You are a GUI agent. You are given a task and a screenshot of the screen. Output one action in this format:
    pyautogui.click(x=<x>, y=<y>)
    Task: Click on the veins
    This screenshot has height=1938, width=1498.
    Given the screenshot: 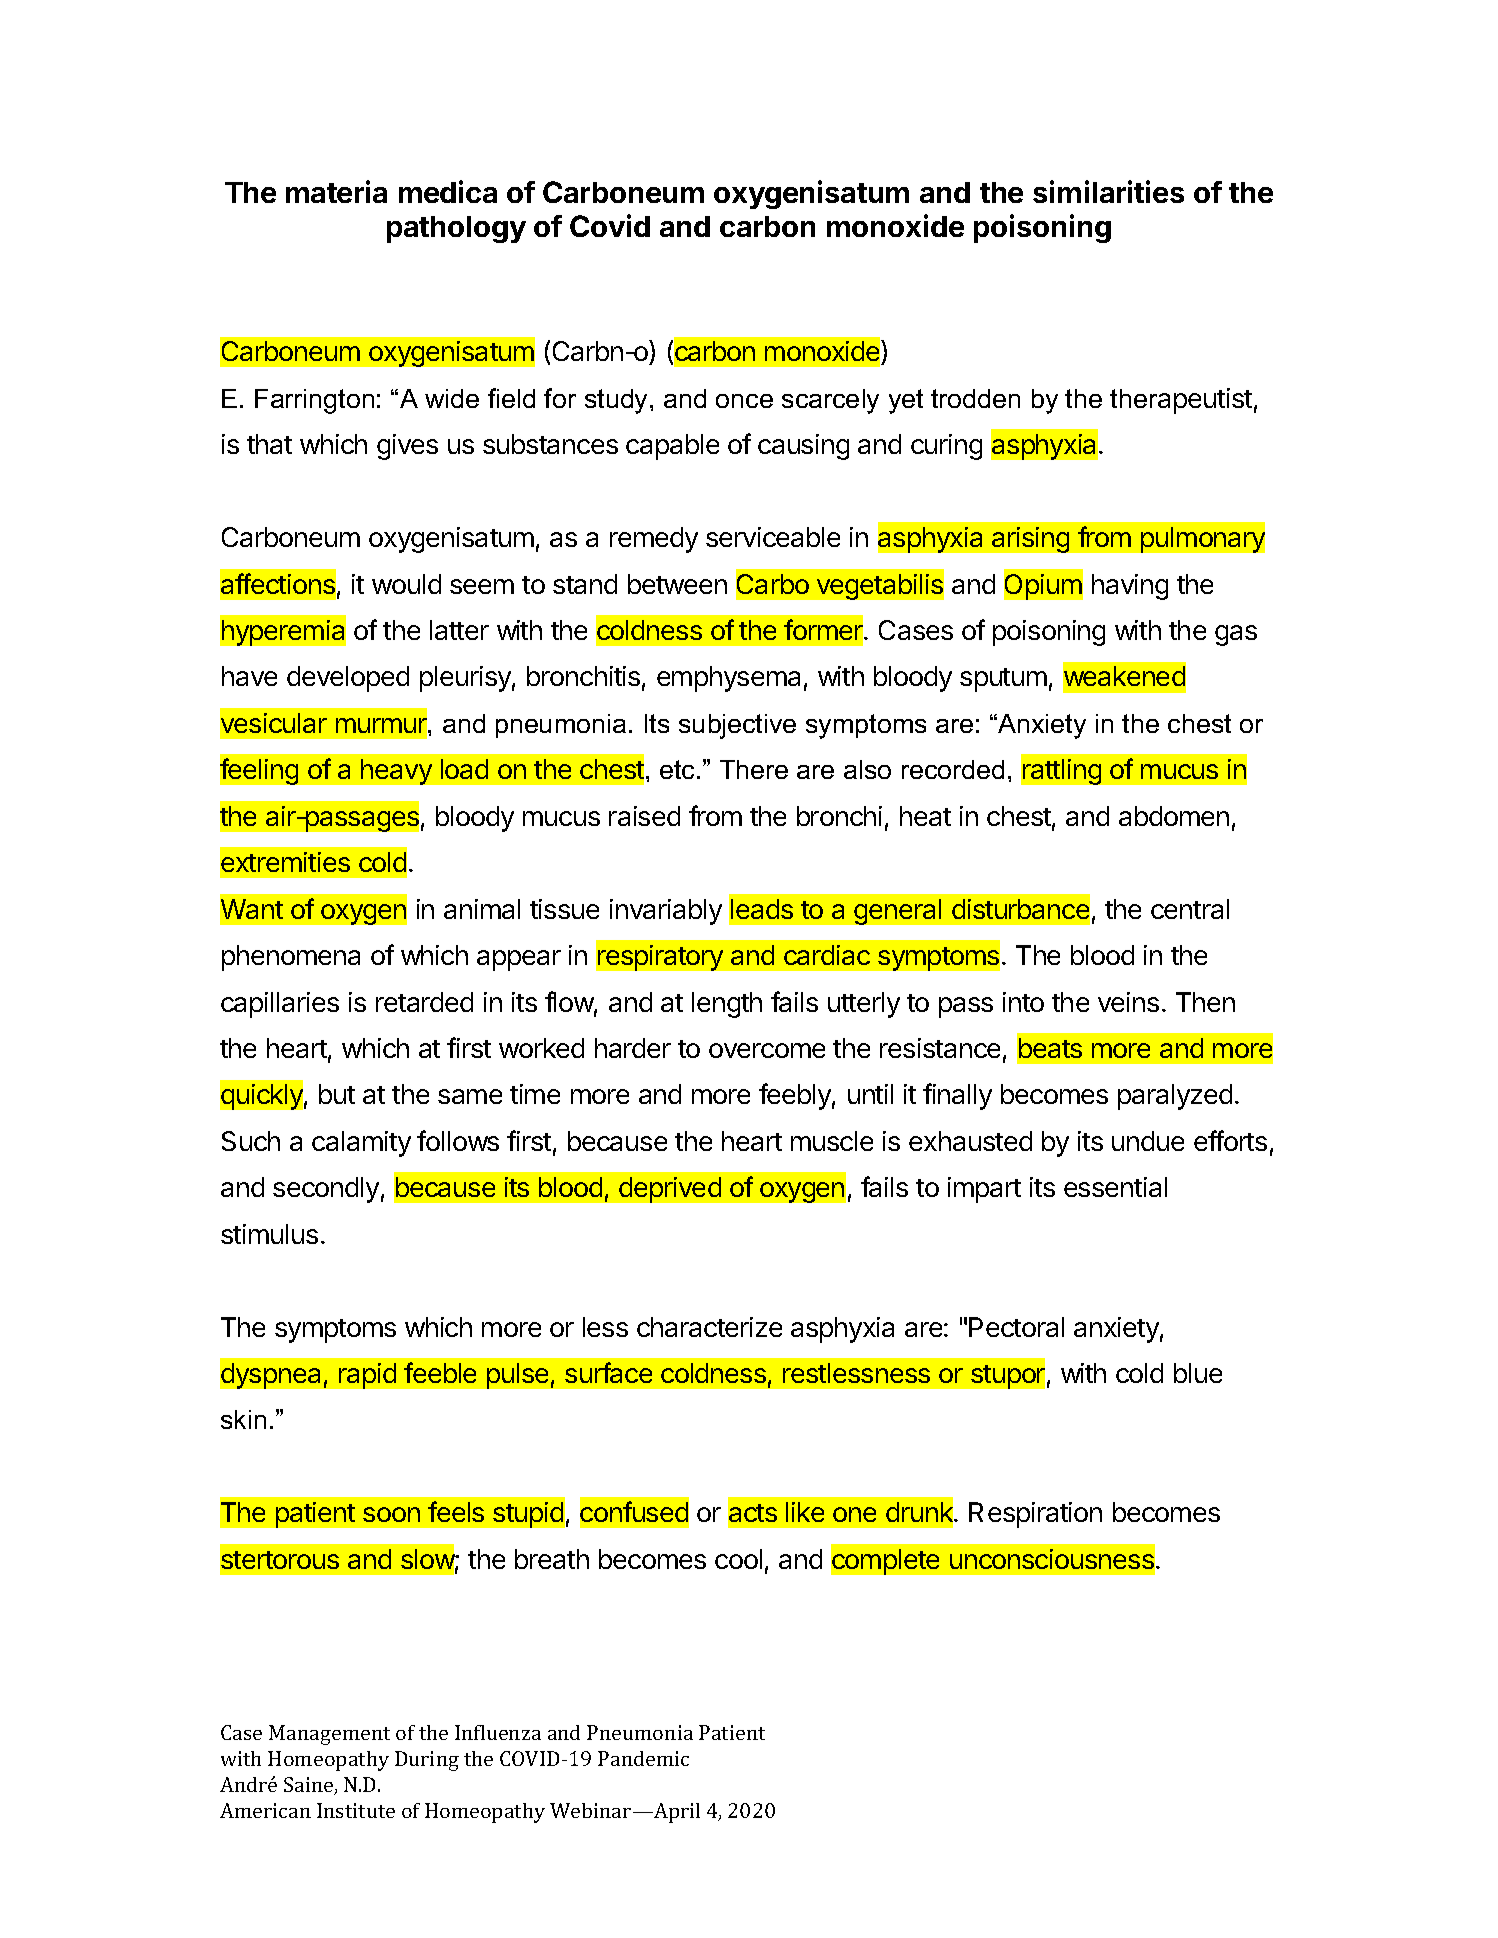 What is the action you would take?
    pyautogui.click(x=1128, y=1002)
